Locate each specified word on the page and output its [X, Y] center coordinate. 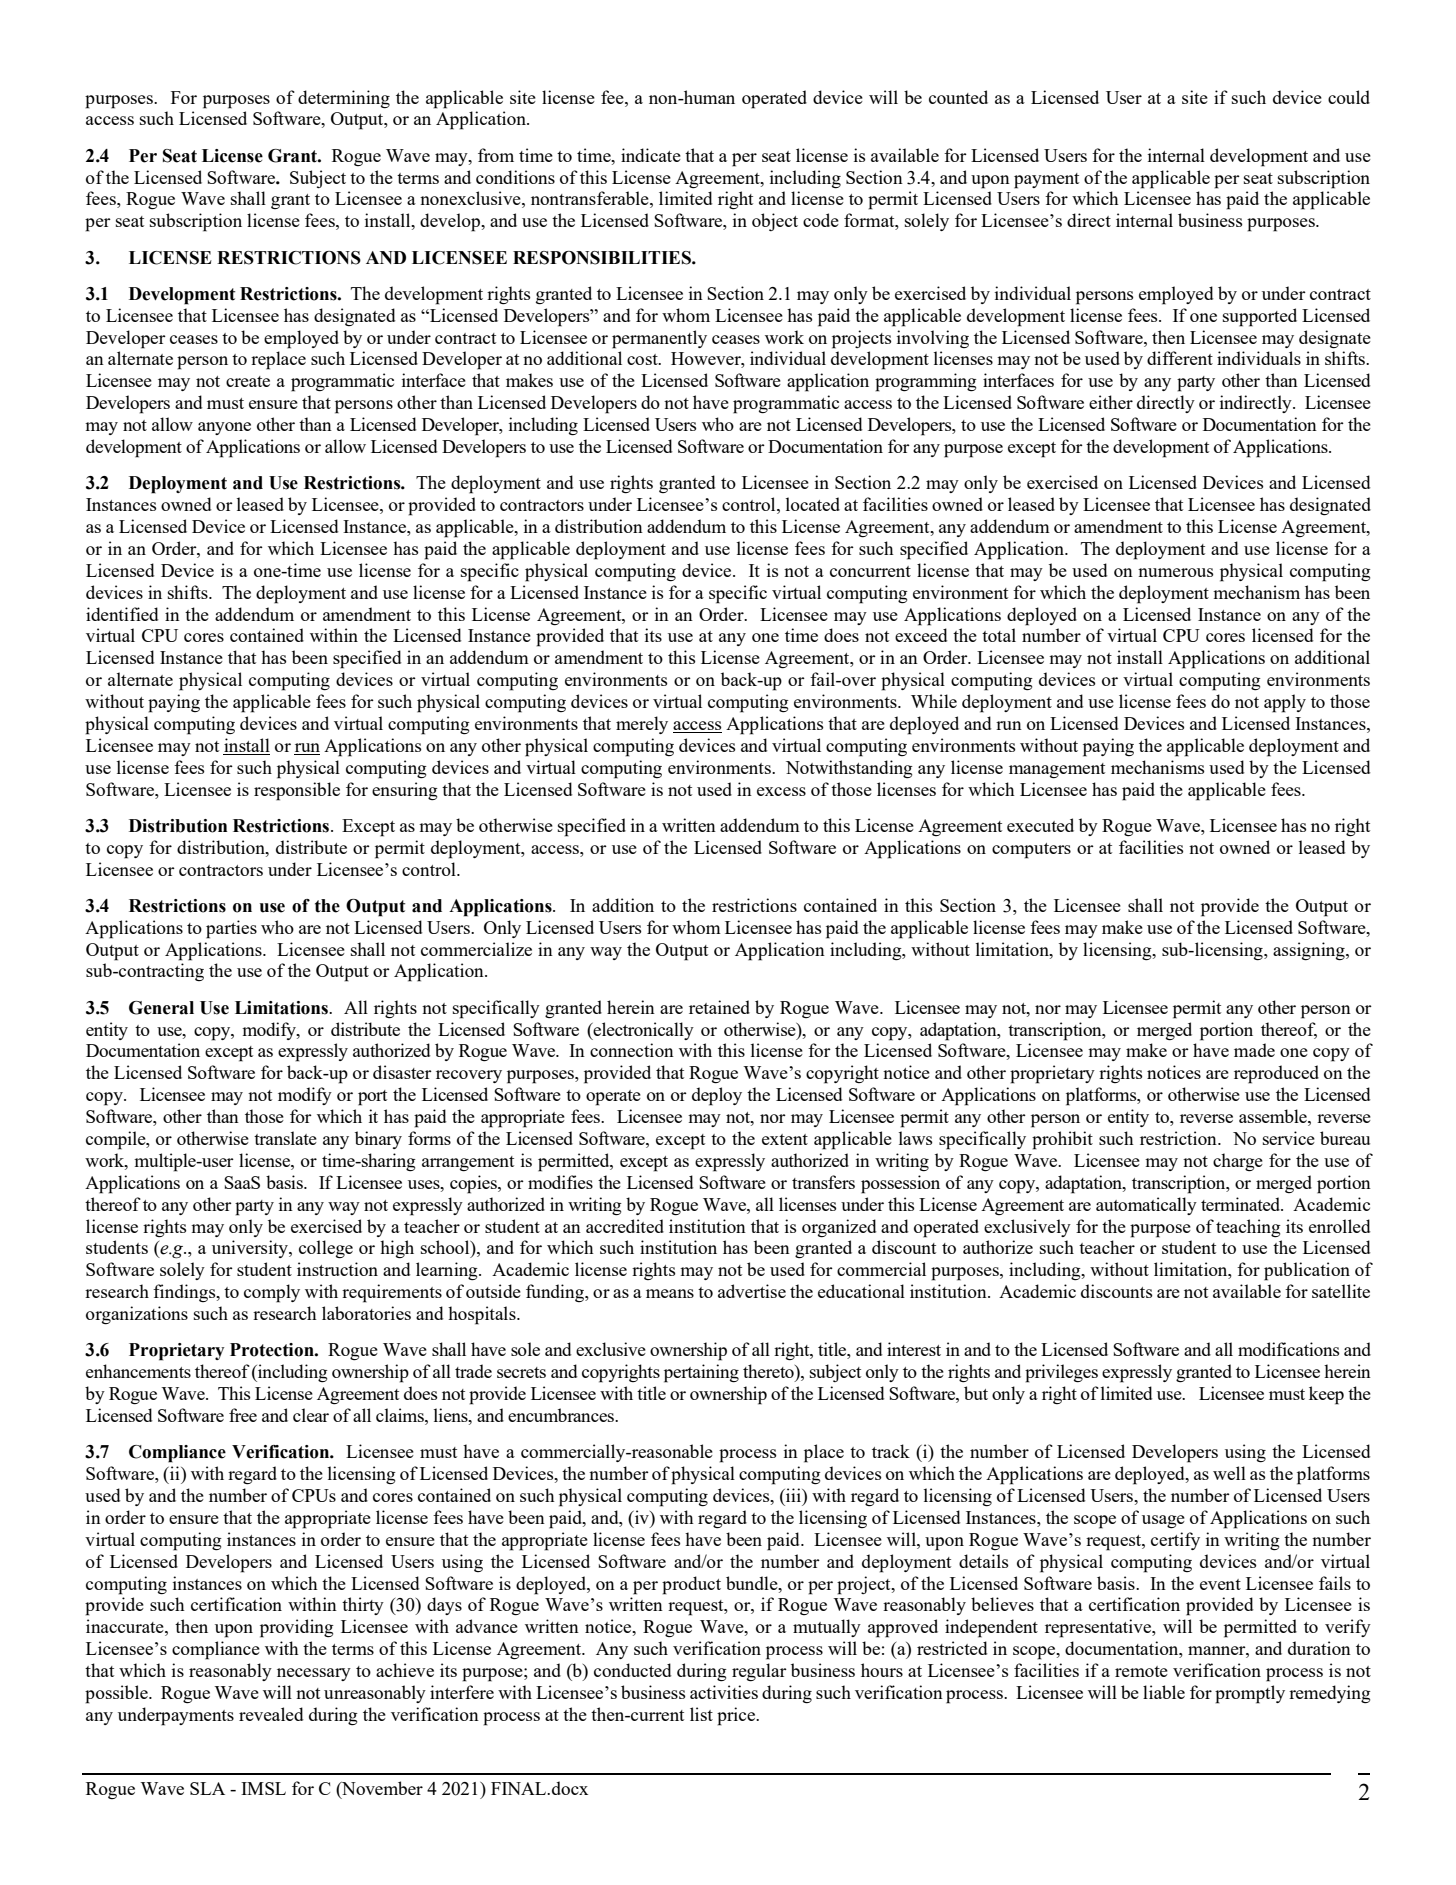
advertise [752, 1291]
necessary [314, 1674]
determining [344, 99]
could [1349, 97]
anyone [224, 428]
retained [719, 1007]
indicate [651, 155]
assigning [1310, 951]
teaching [1248, 1228]
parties [231, 929]
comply [272, 1293]
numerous [1176, 572]
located [813, 504]
